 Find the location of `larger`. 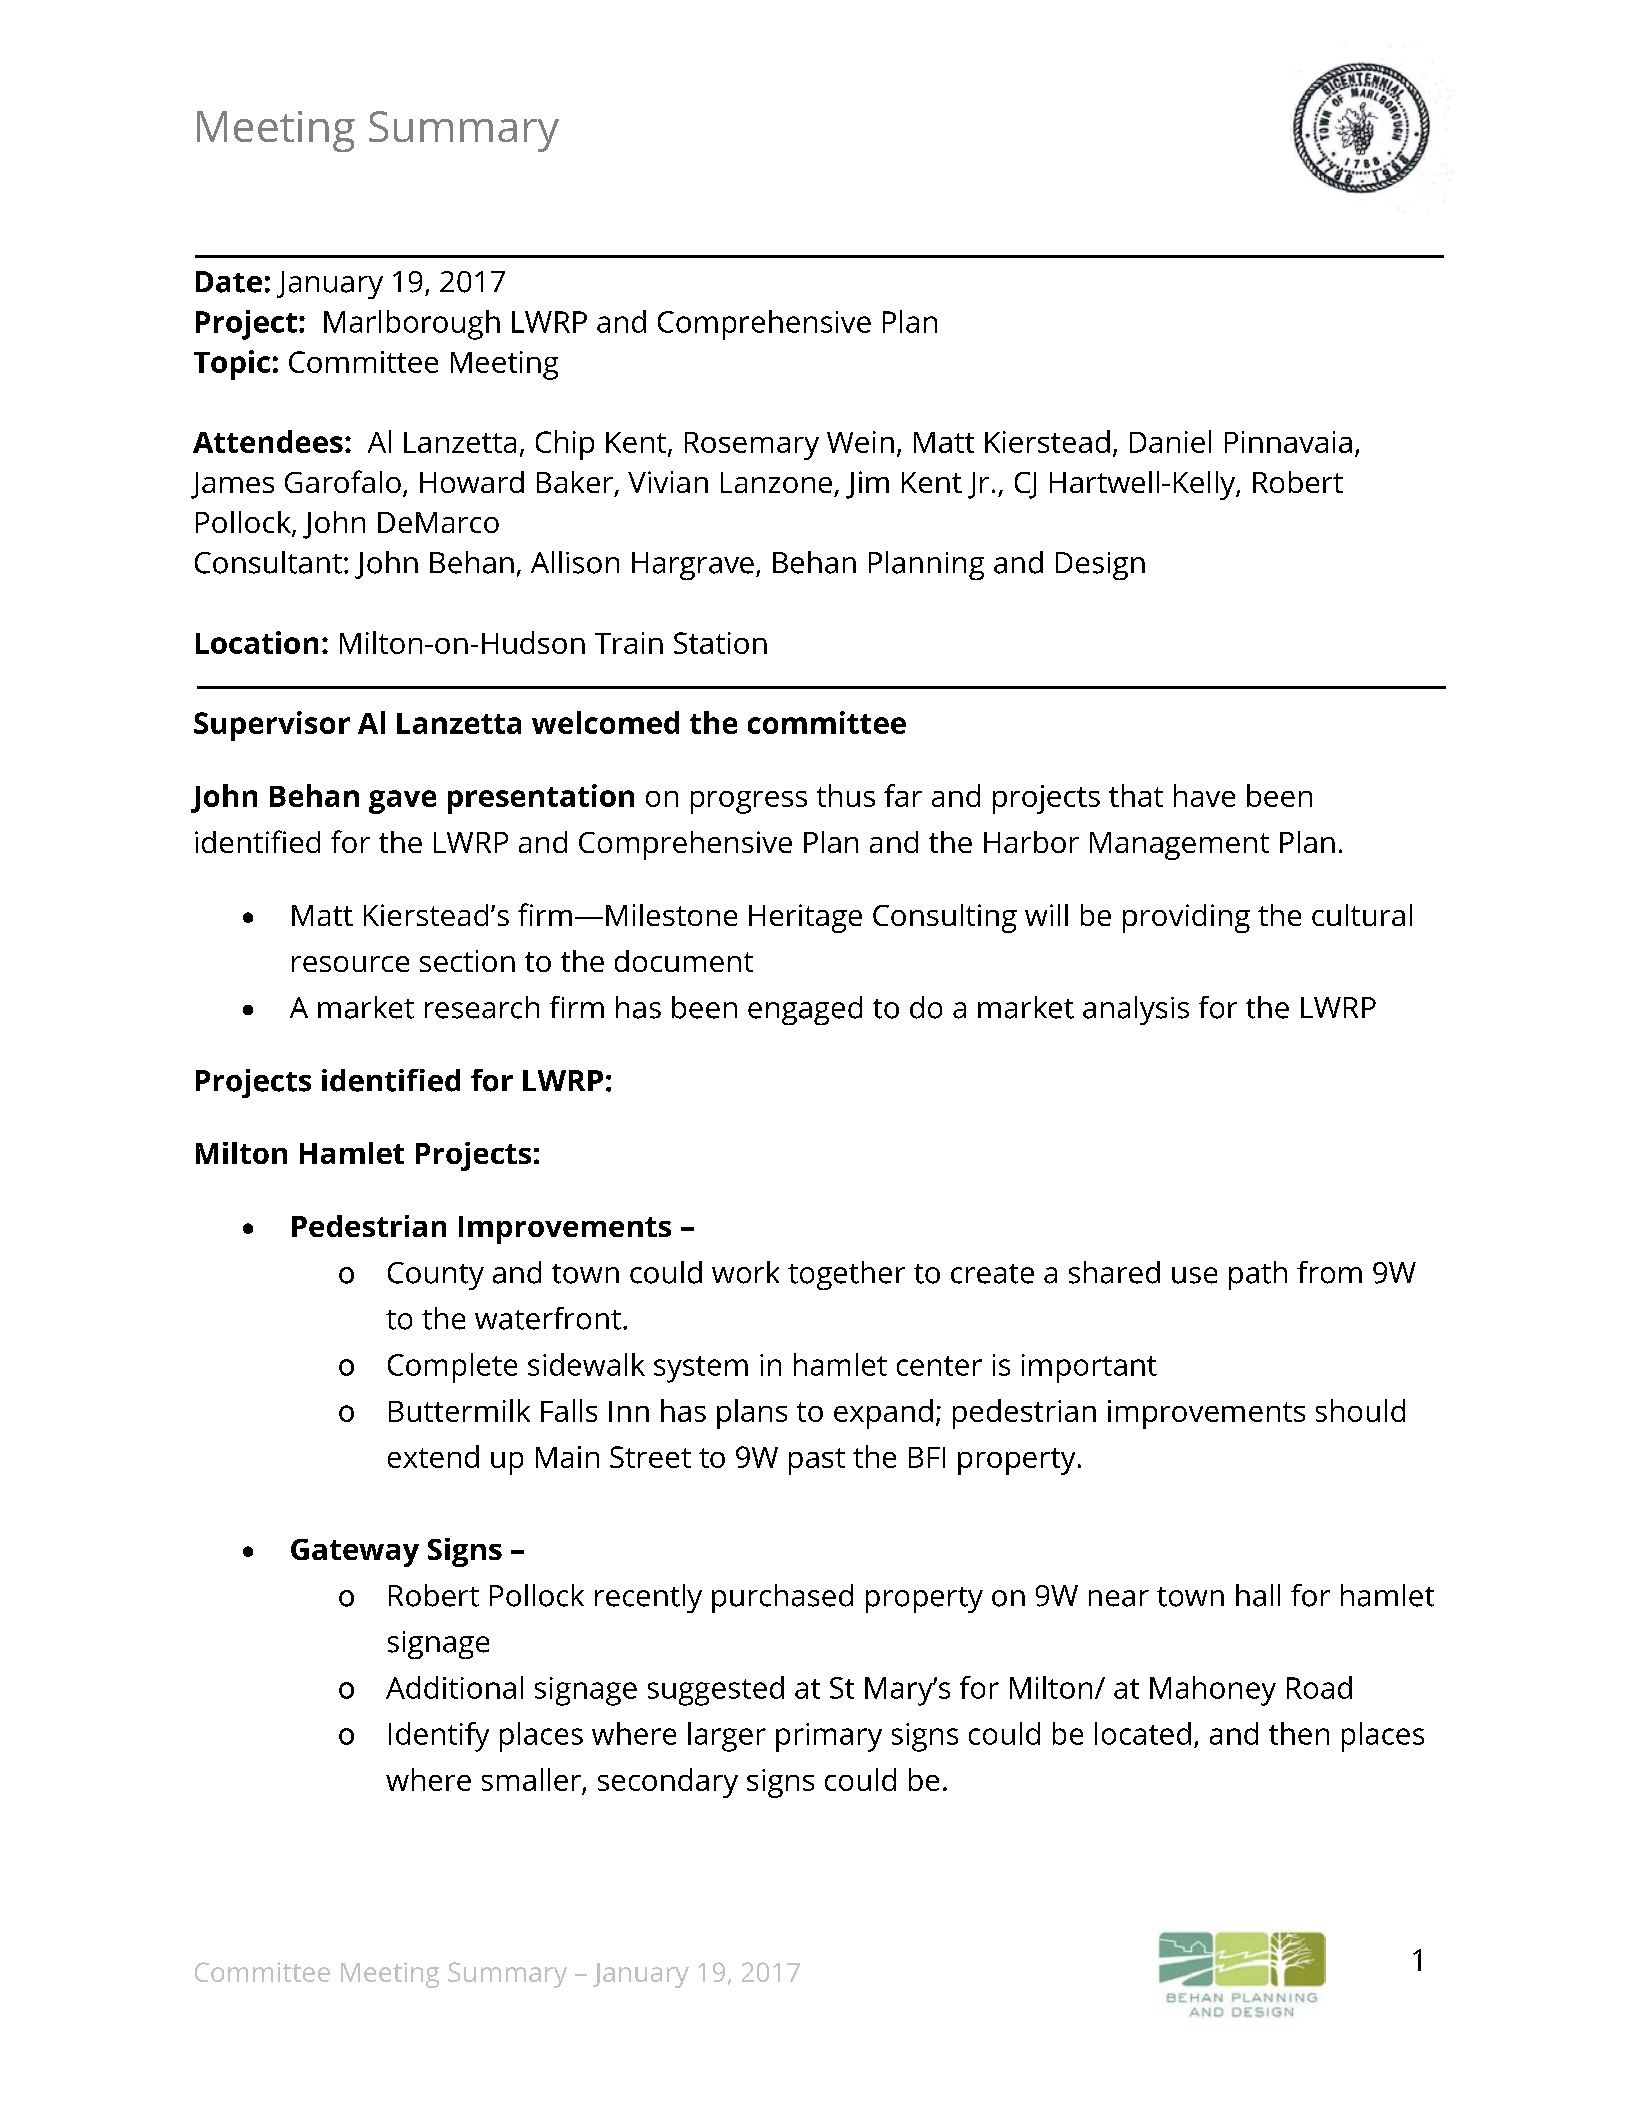

larger is located at coordinates (727, 1737).
